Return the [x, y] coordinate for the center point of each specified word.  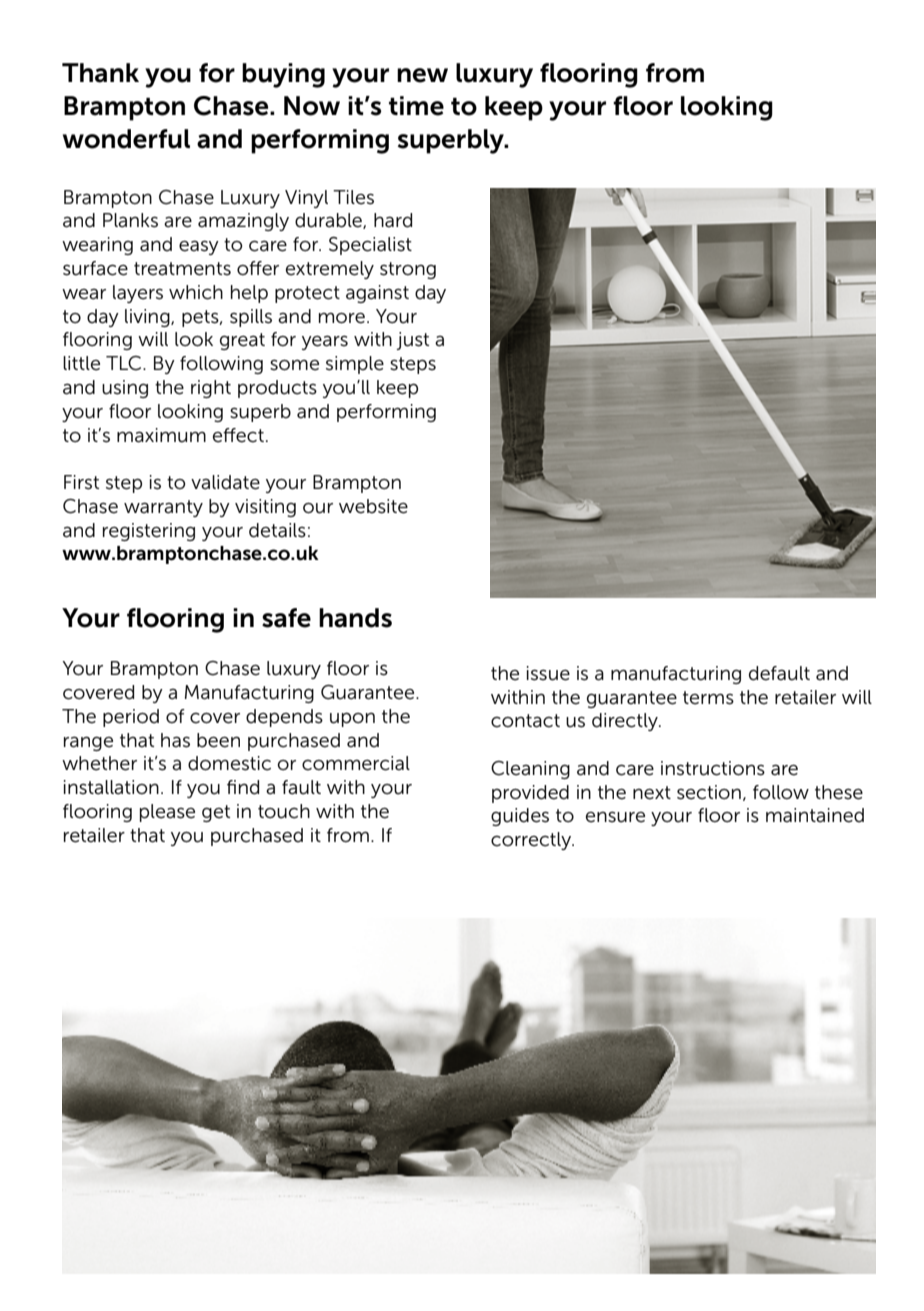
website [373, 506]
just [412, 341]
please [167, 813]
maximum [161, 435]
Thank [100, 73]
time [416, 106]
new [422, 75]
